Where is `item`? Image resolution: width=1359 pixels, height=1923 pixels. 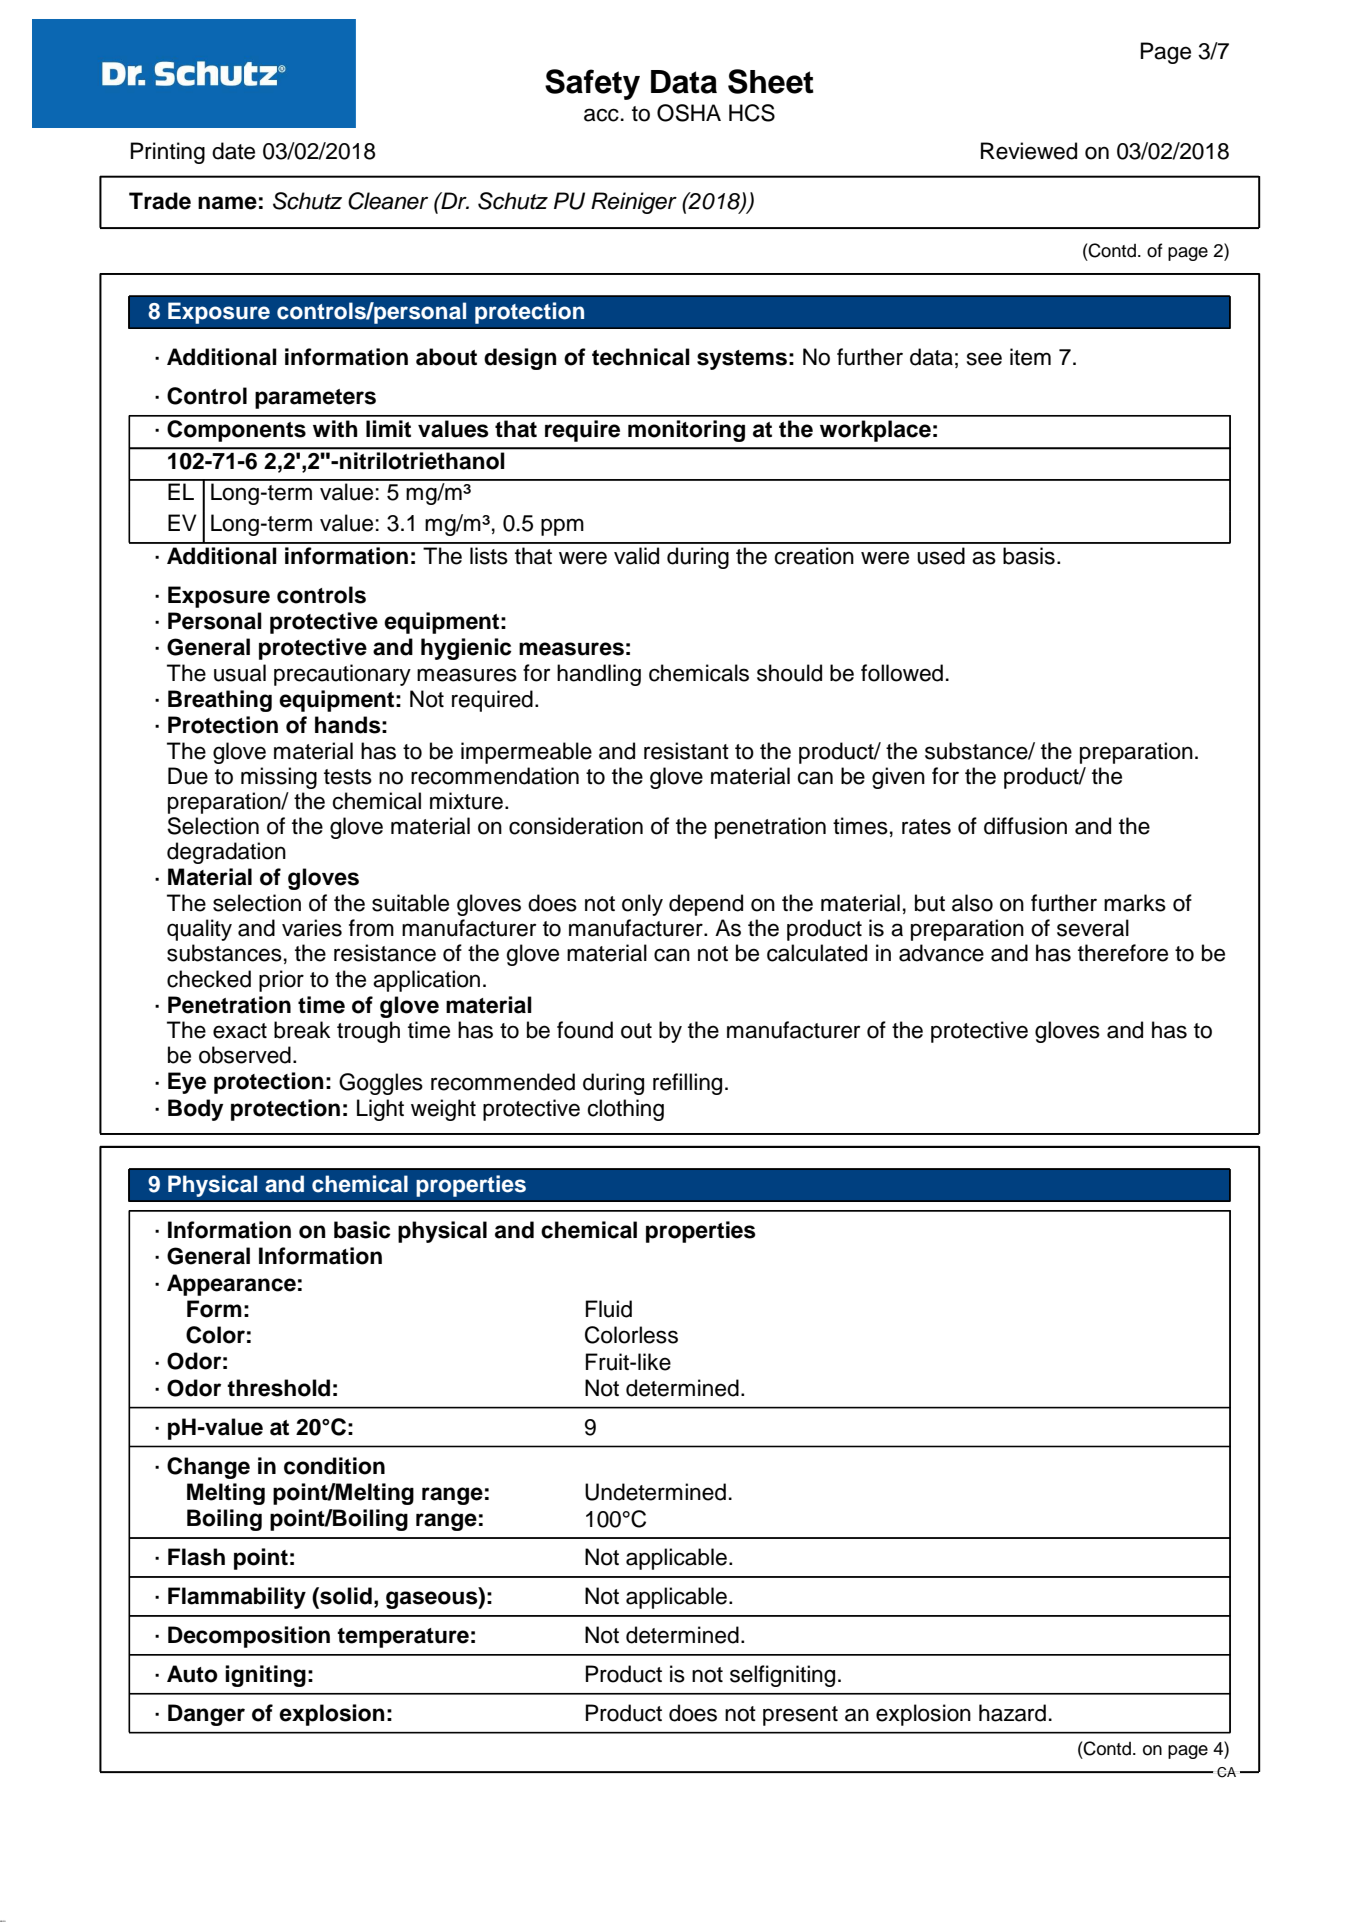
item is located at coordinates (1030, 357).
